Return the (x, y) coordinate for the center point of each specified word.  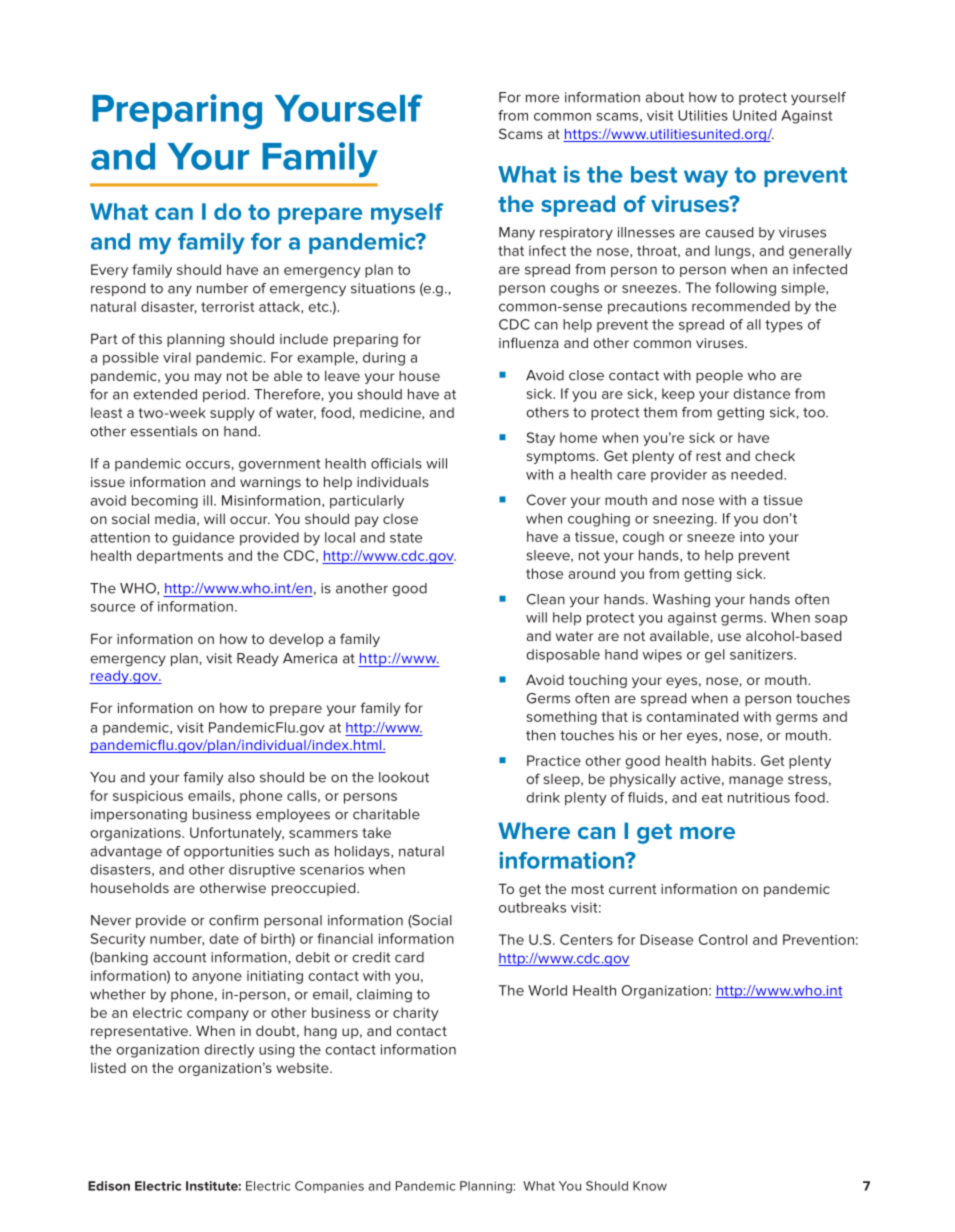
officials (396, 463)
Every (109, 271)
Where (534, 830)
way (706, 178)
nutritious (759, 797)
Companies (329, 1187)
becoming (165, 502)
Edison (109, 1186)
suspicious (148, 797)
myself (407, 214)
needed (758, 474)
